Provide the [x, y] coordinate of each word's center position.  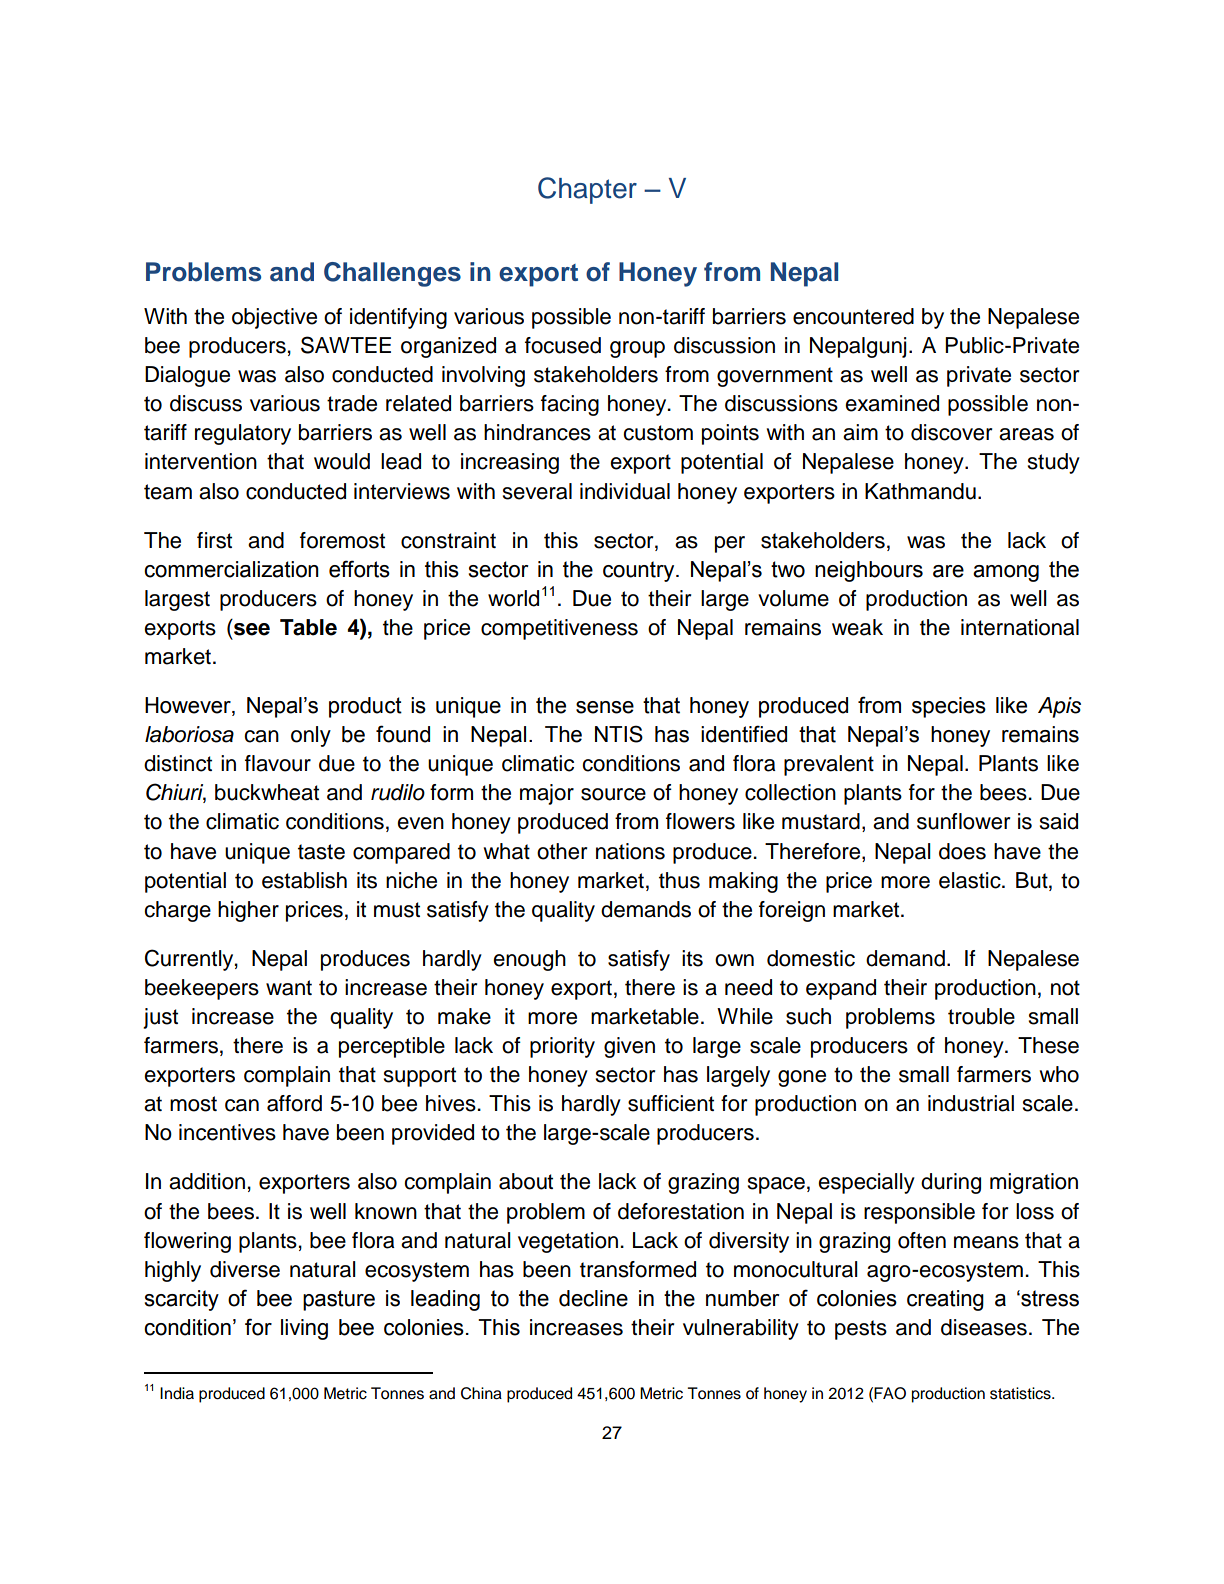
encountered [853, 316]
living [304, 1329]
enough [529, 960]
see [252, 629]
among [1006, 573]
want [289, 988]
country [640, 571]
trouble [981, 1016]
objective [274, 318]
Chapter [587, 190]
